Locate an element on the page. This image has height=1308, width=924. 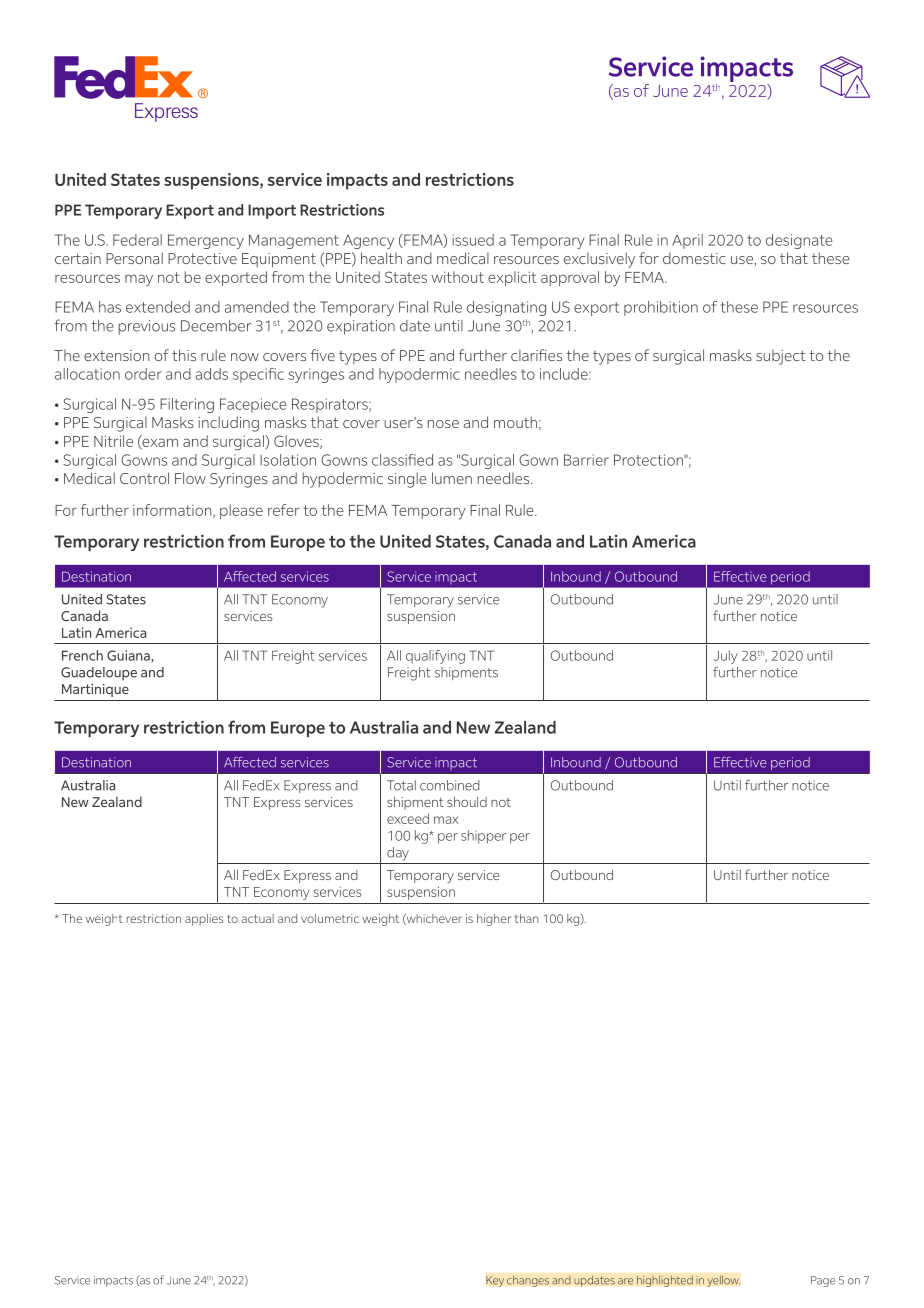
qualifying is located at coordinates (435, 657).
